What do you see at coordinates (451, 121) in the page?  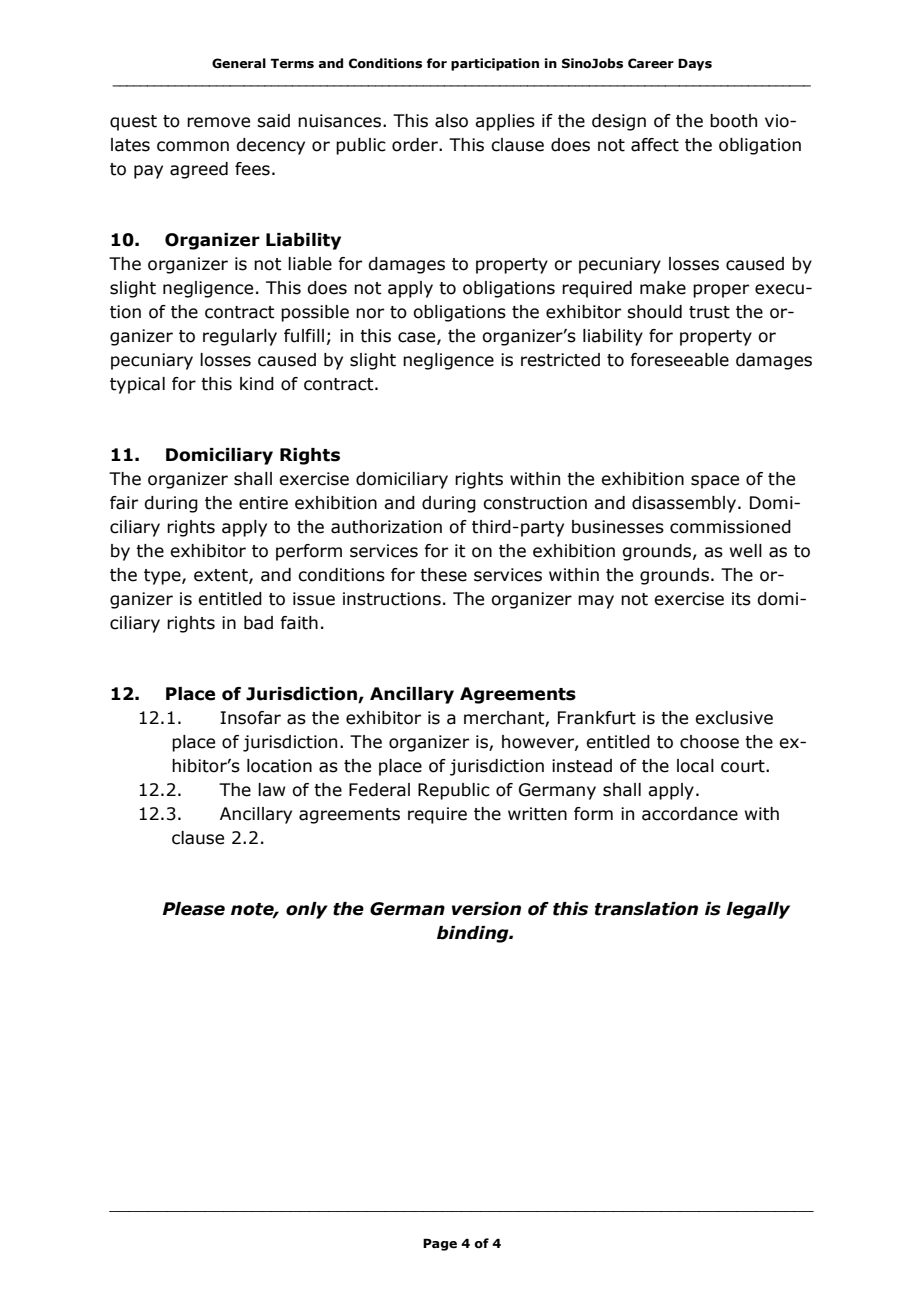 I see `also` at bounding box center [451, 121].
